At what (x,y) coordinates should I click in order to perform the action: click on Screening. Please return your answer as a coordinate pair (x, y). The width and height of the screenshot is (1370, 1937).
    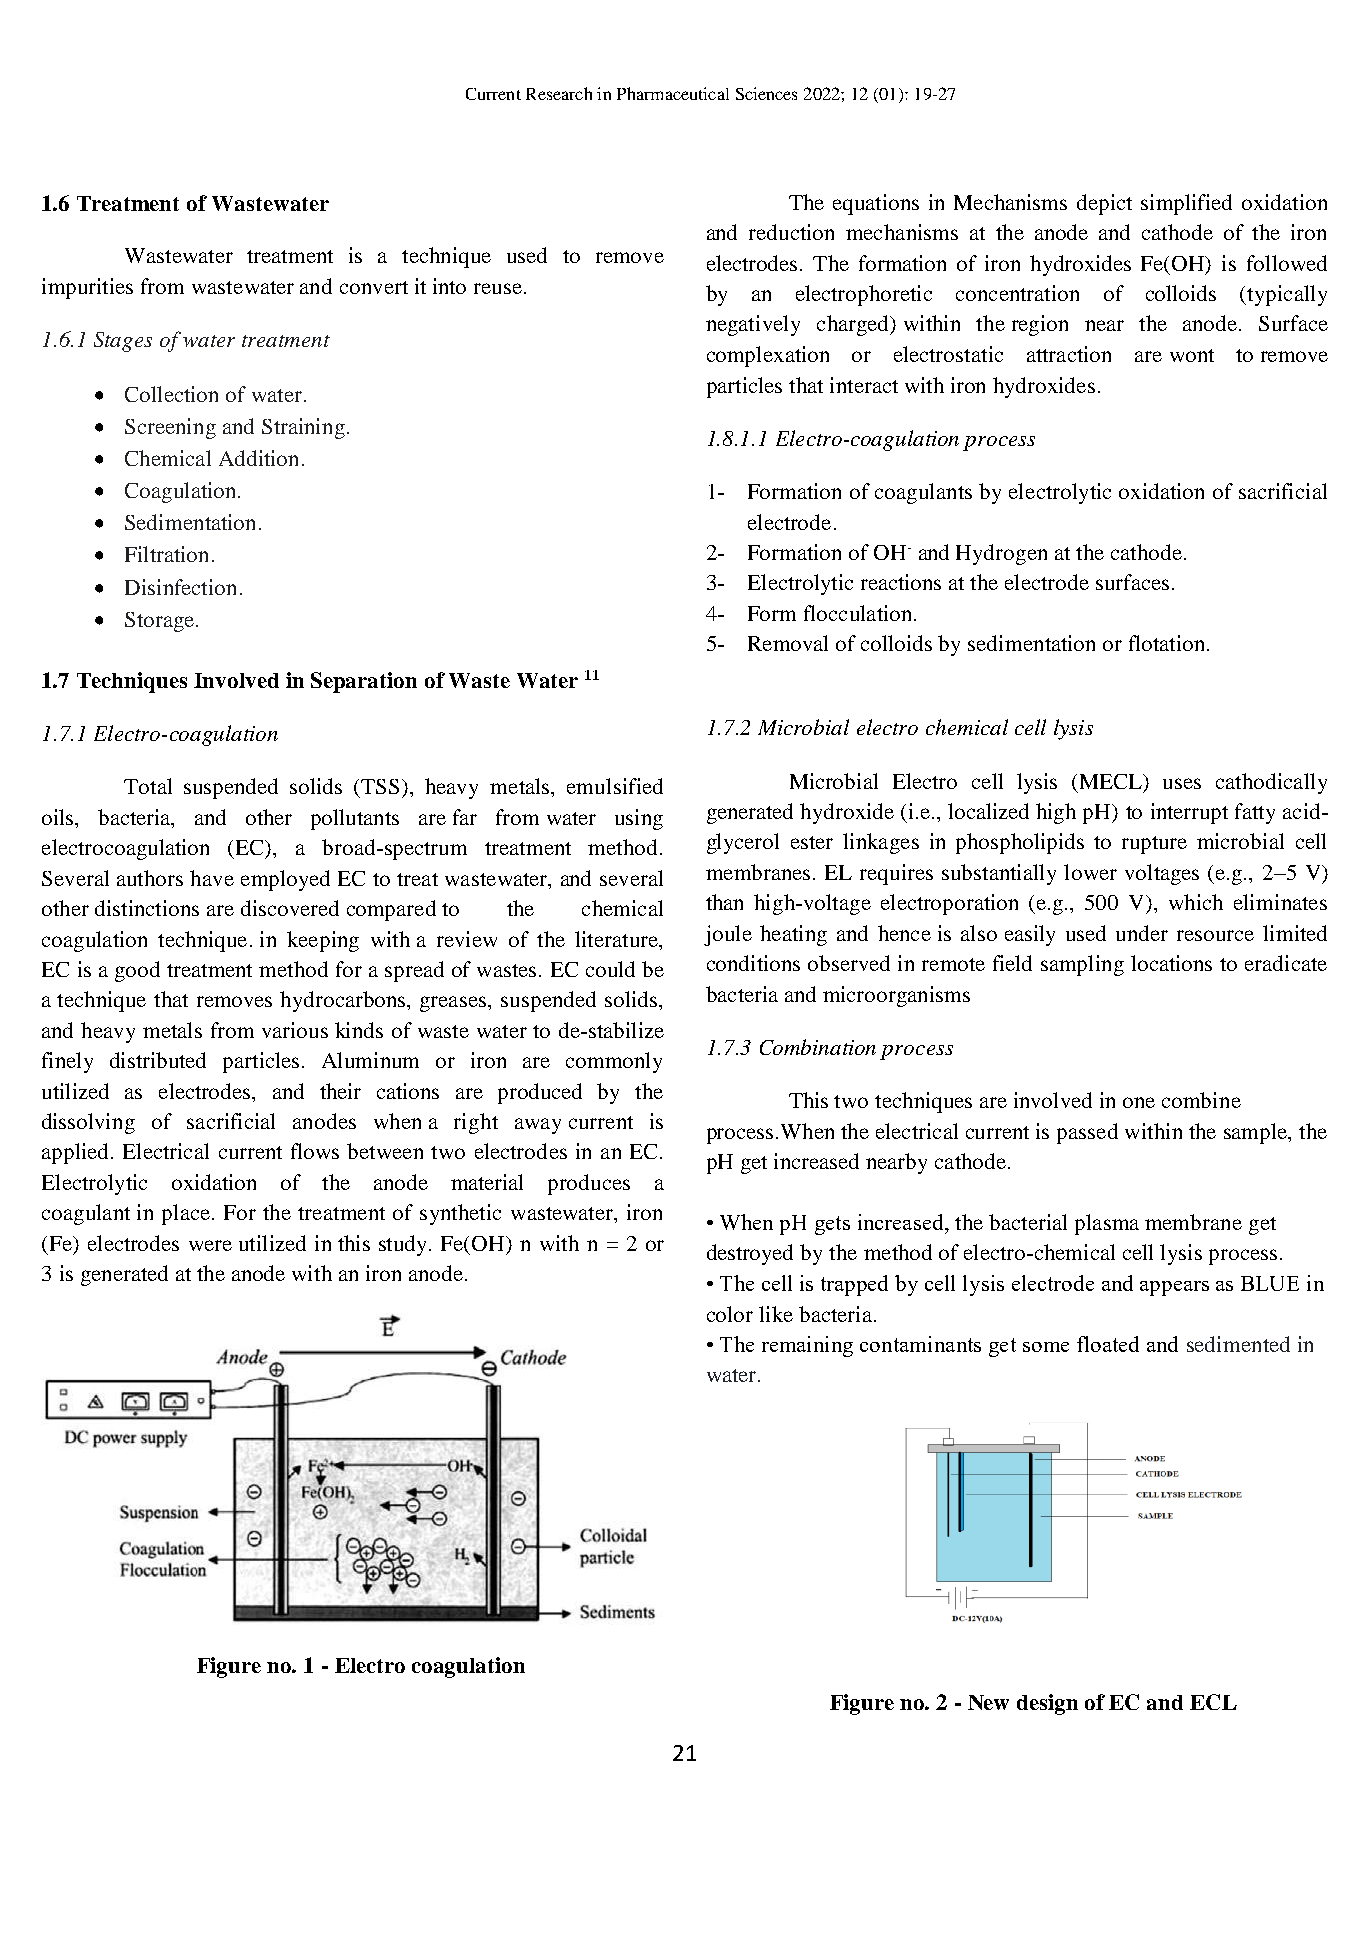
    Looking at the image, I should click on (170, 428).
